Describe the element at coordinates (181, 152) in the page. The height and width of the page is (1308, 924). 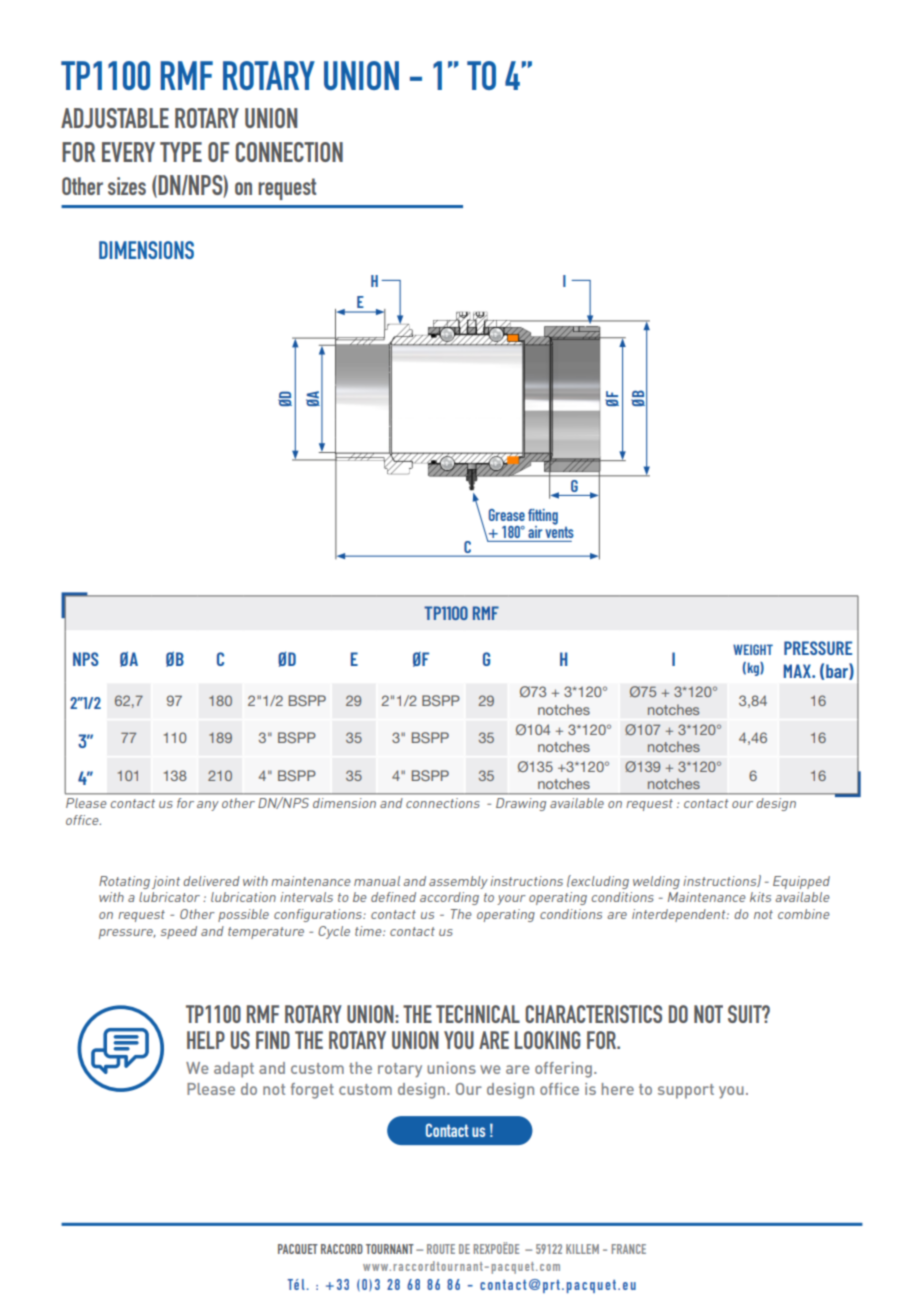
I see `TYPE` at that location.
